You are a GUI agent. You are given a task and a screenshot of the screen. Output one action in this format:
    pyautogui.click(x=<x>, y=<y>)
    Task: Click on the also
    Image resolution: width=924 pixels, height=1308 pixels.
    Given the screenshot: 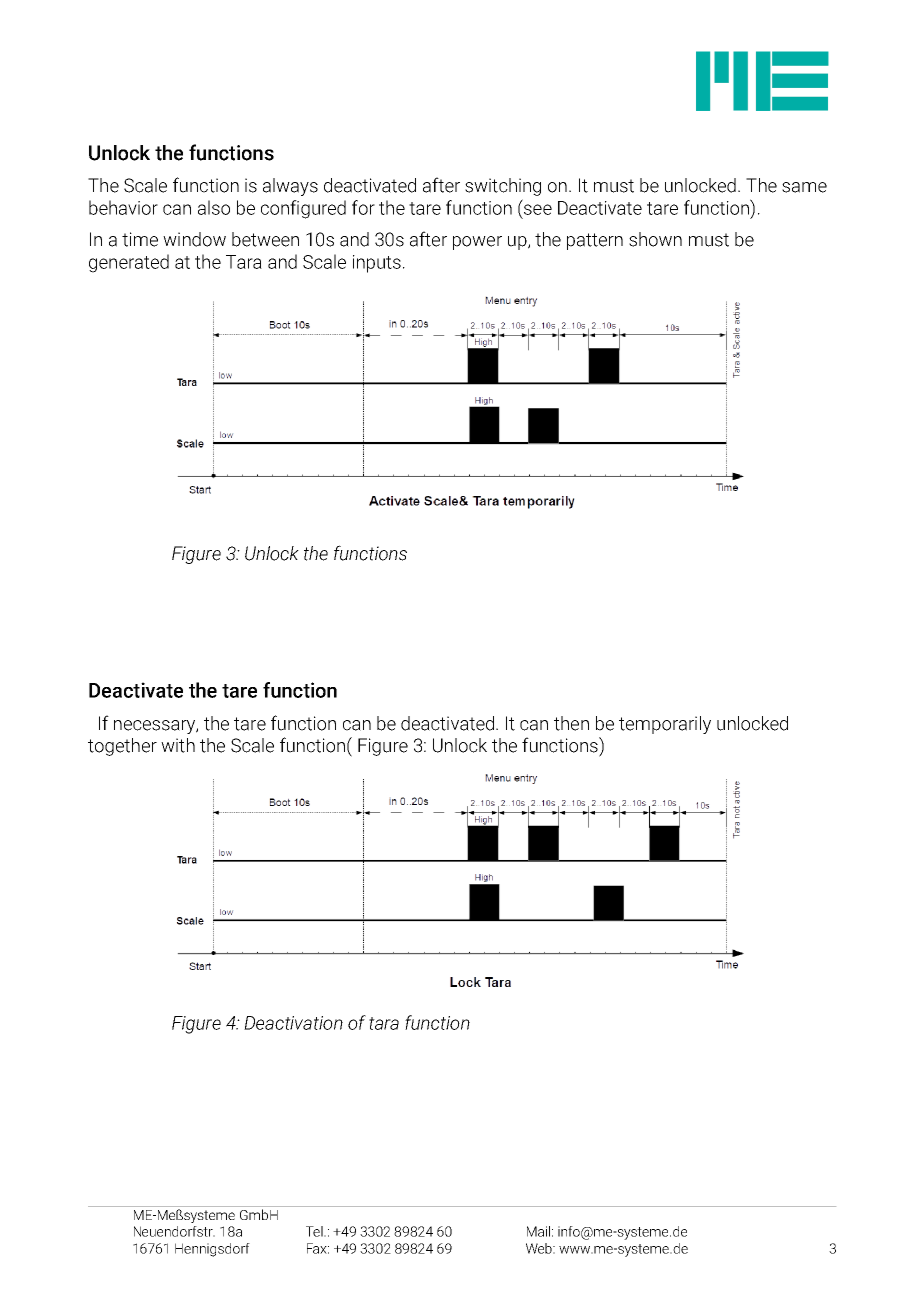 What is the action you would take?
    pyautogui.click(x=214, y=207)
